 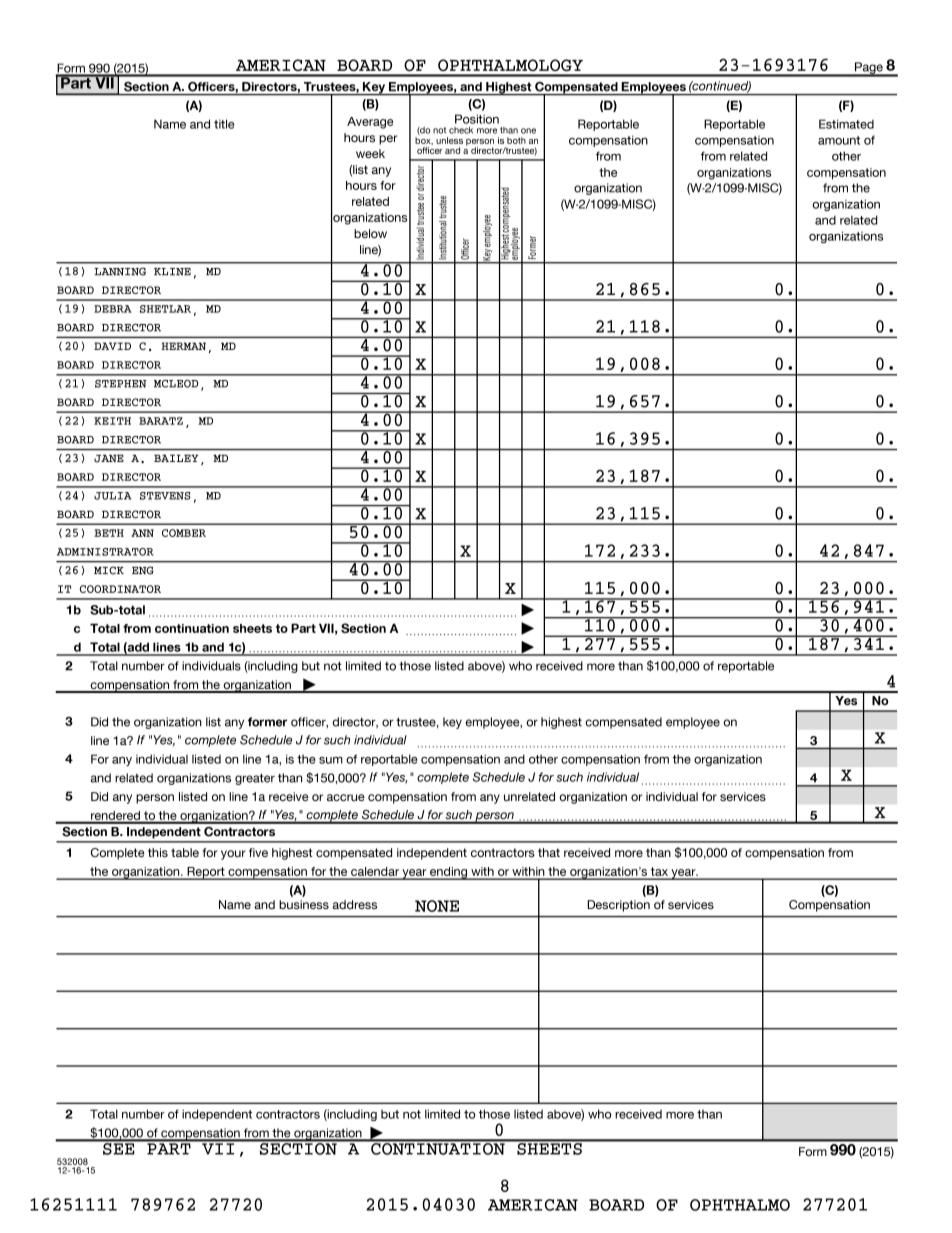 I want to click on Estimated, so click(x=846, y=124).
